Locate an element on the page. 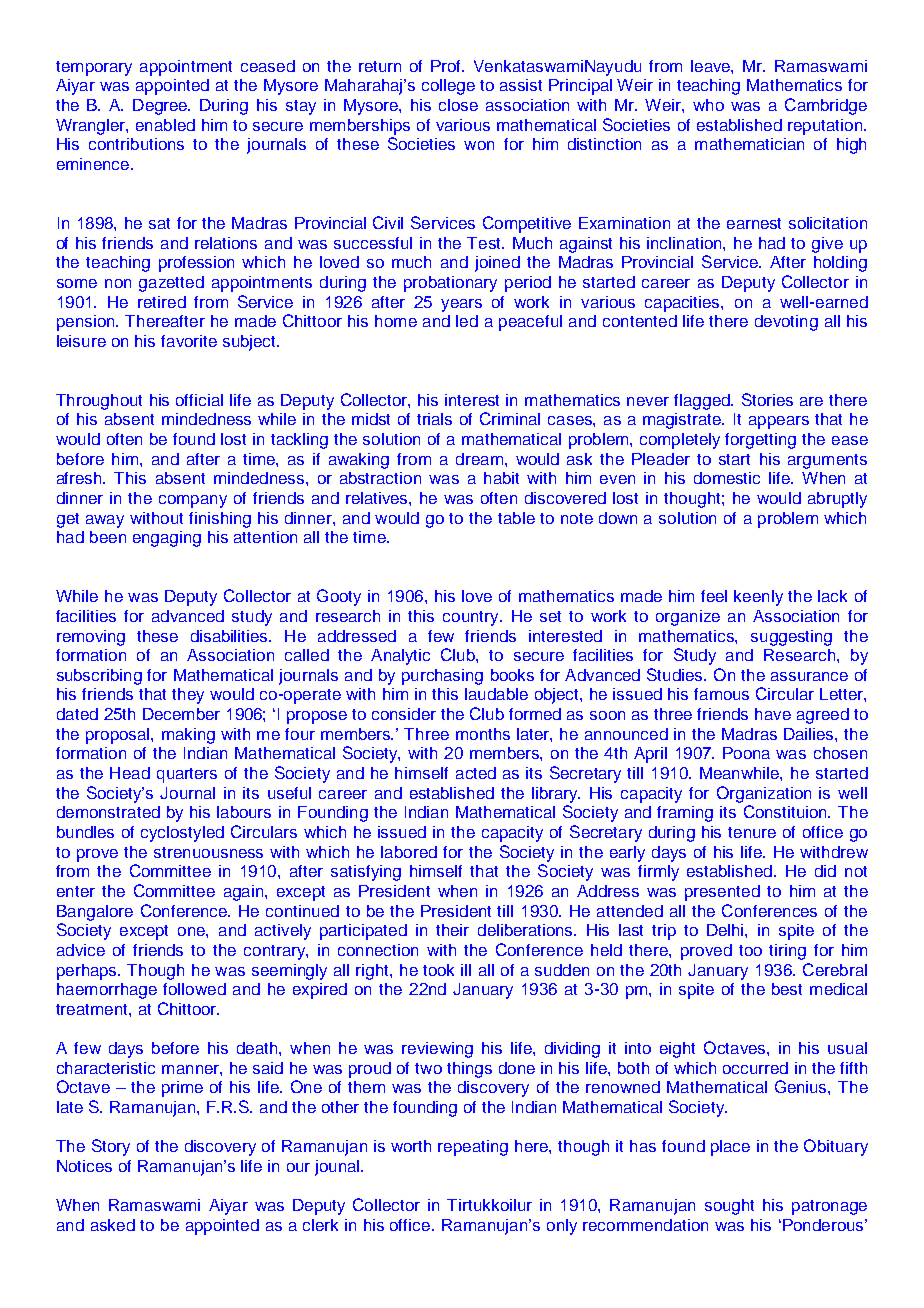 Image resolution: width=924 pixels, height=1308 pixels. company is located at coordinates (193, 501).
